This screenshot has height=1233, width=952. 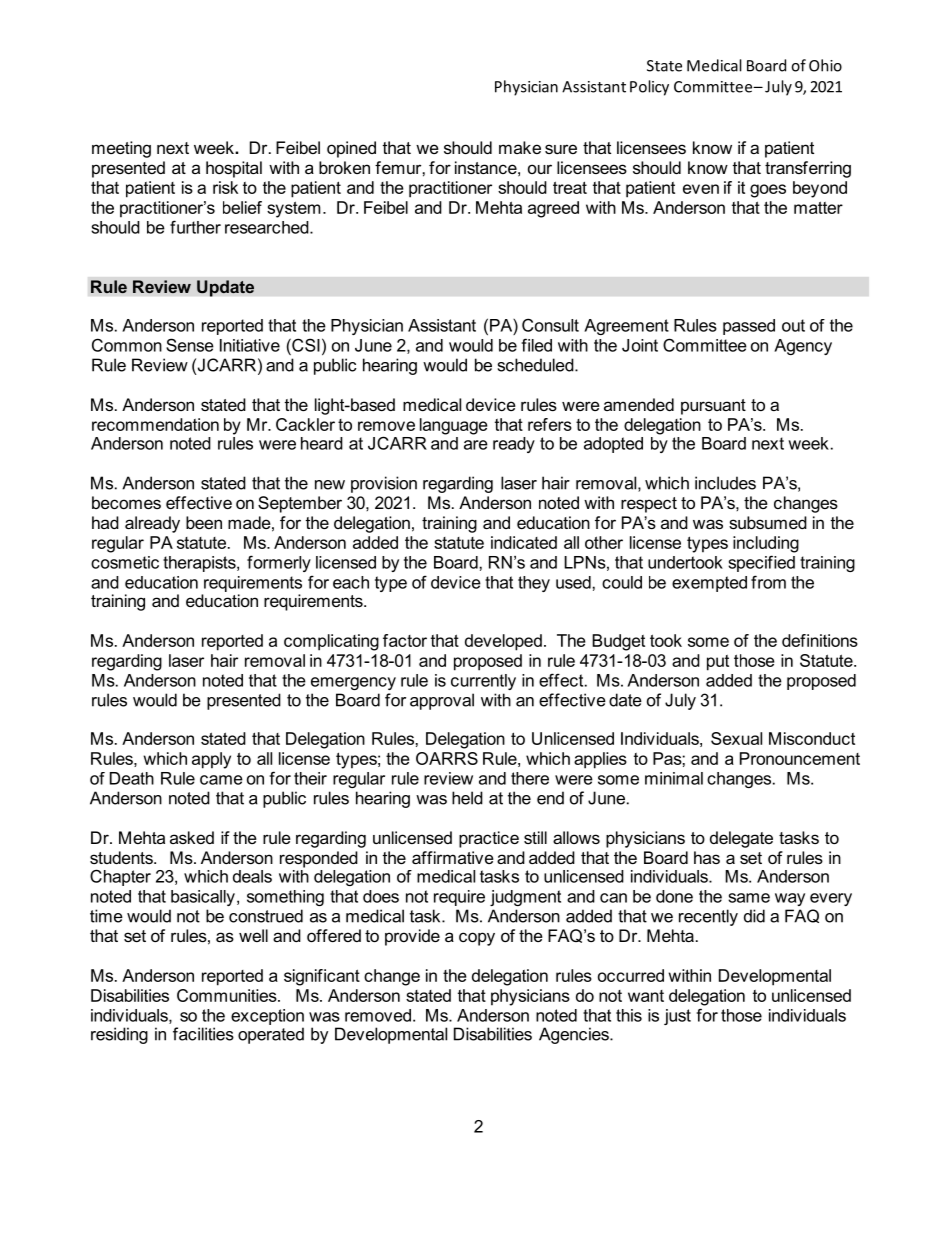 I want to click on Sense, so click(x=190, y=345).
